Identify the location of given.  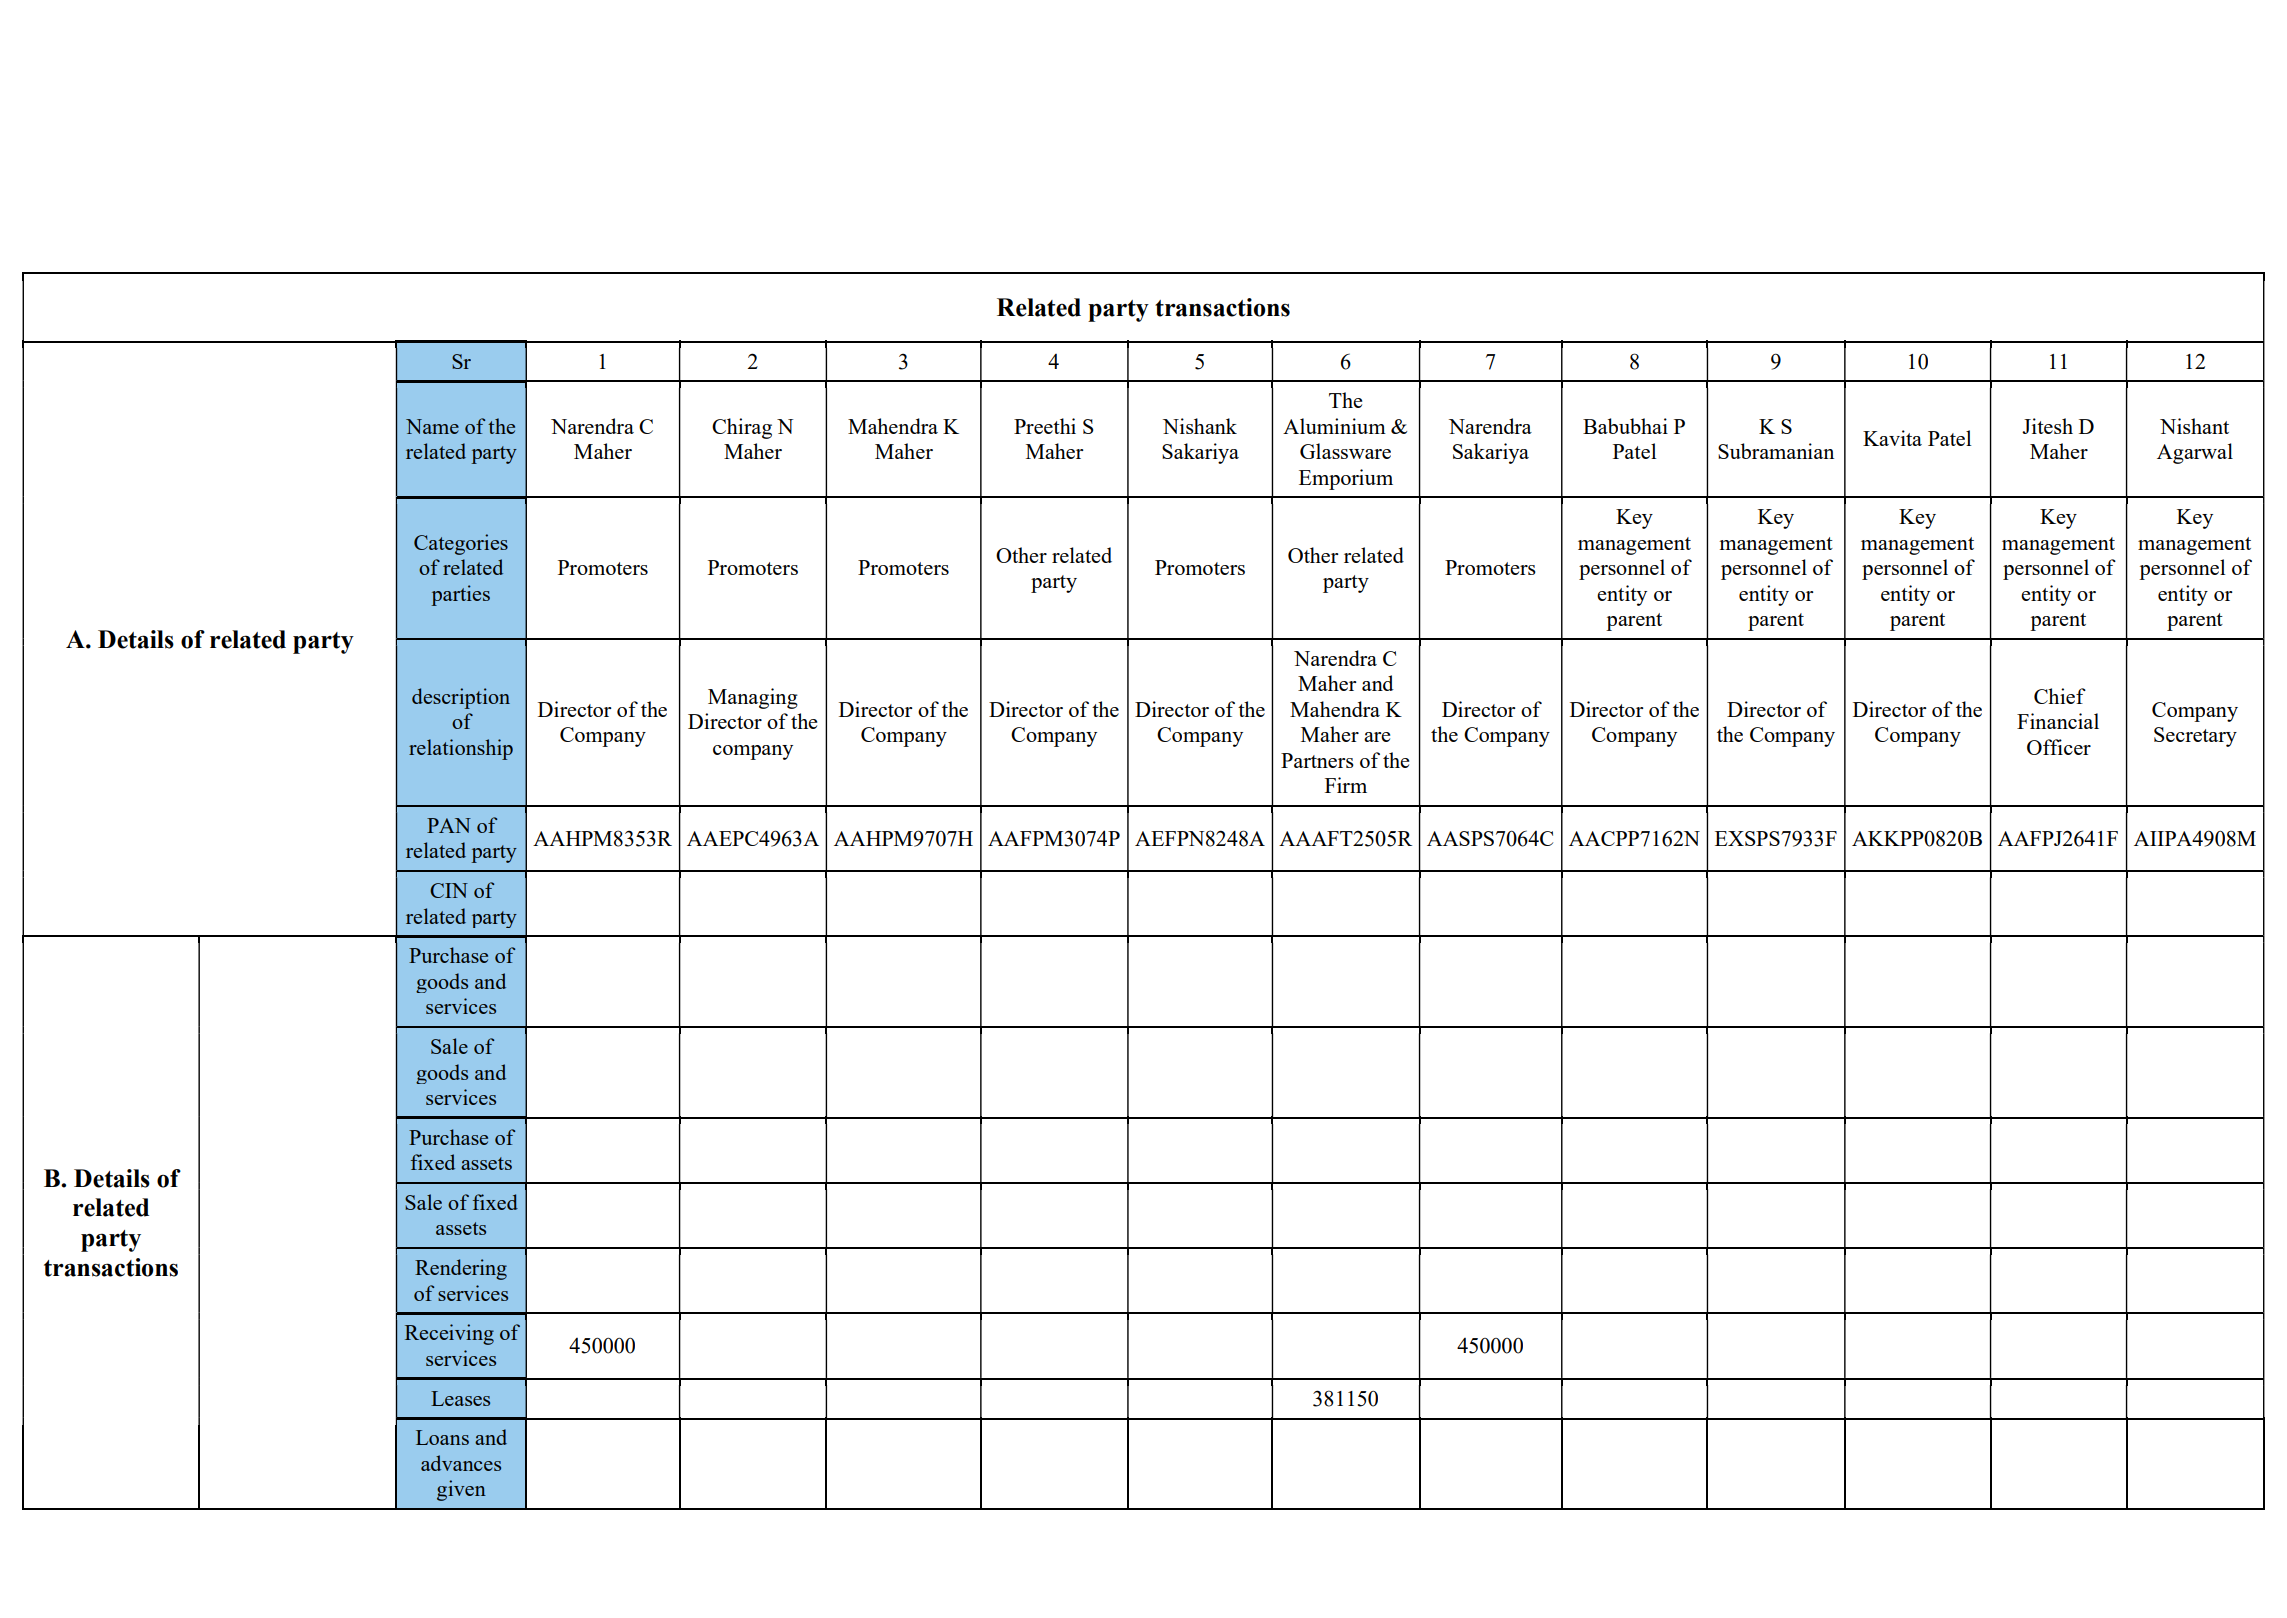
(461, 1490).
